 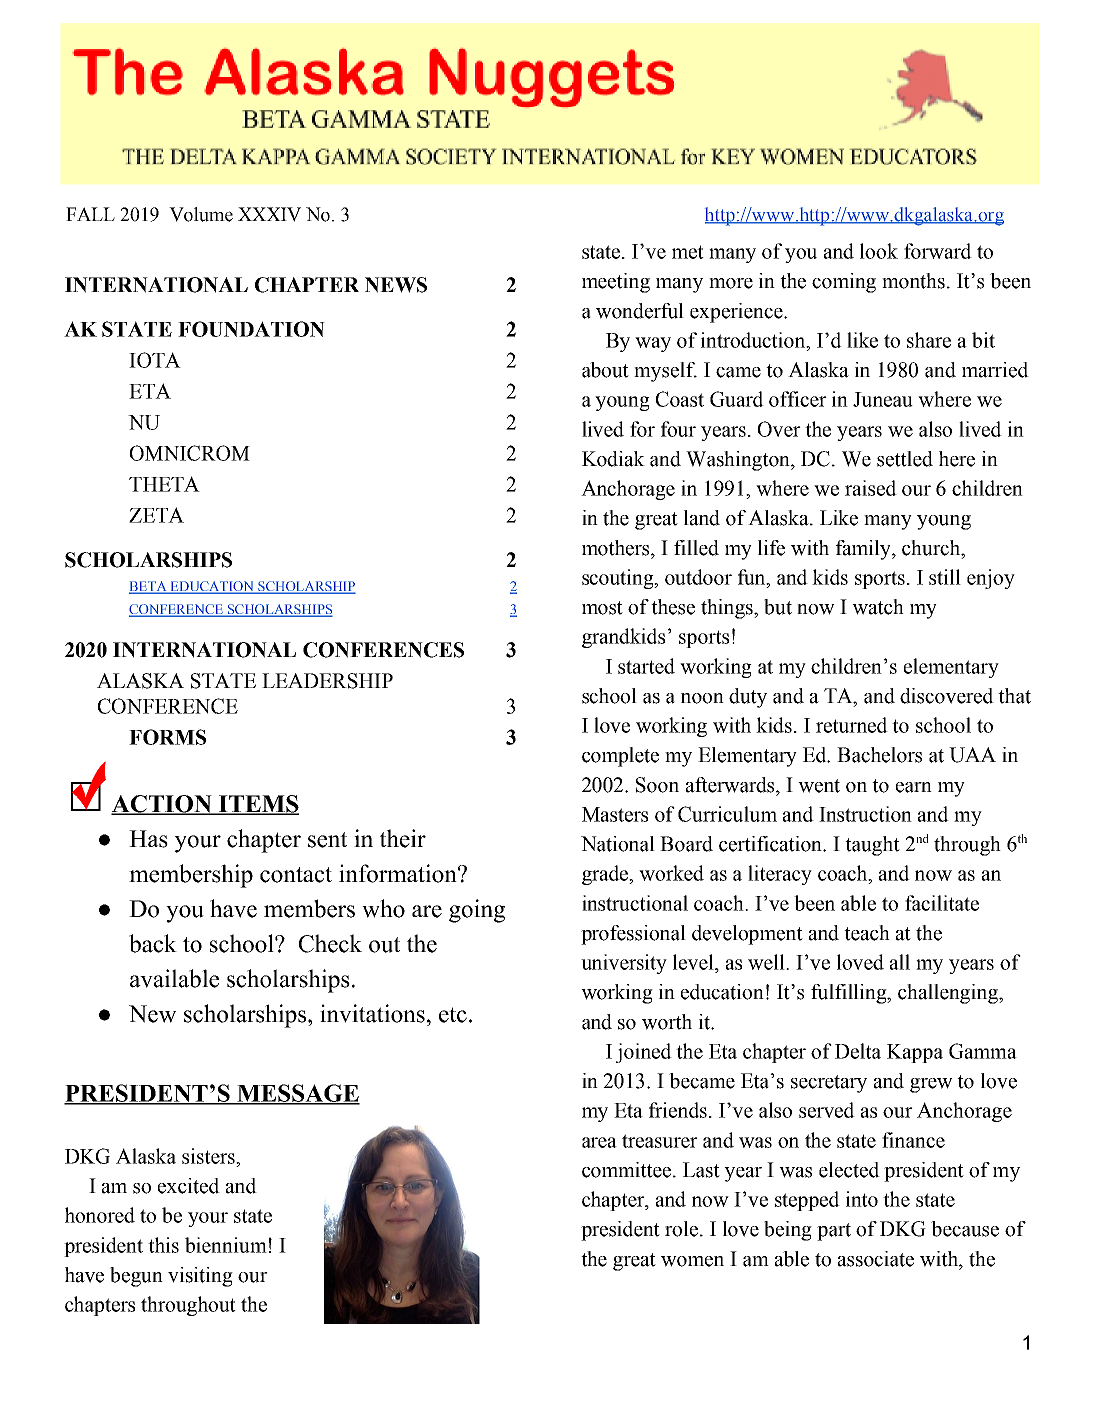 I want to click on meeting, so click(x=616, y=283).
